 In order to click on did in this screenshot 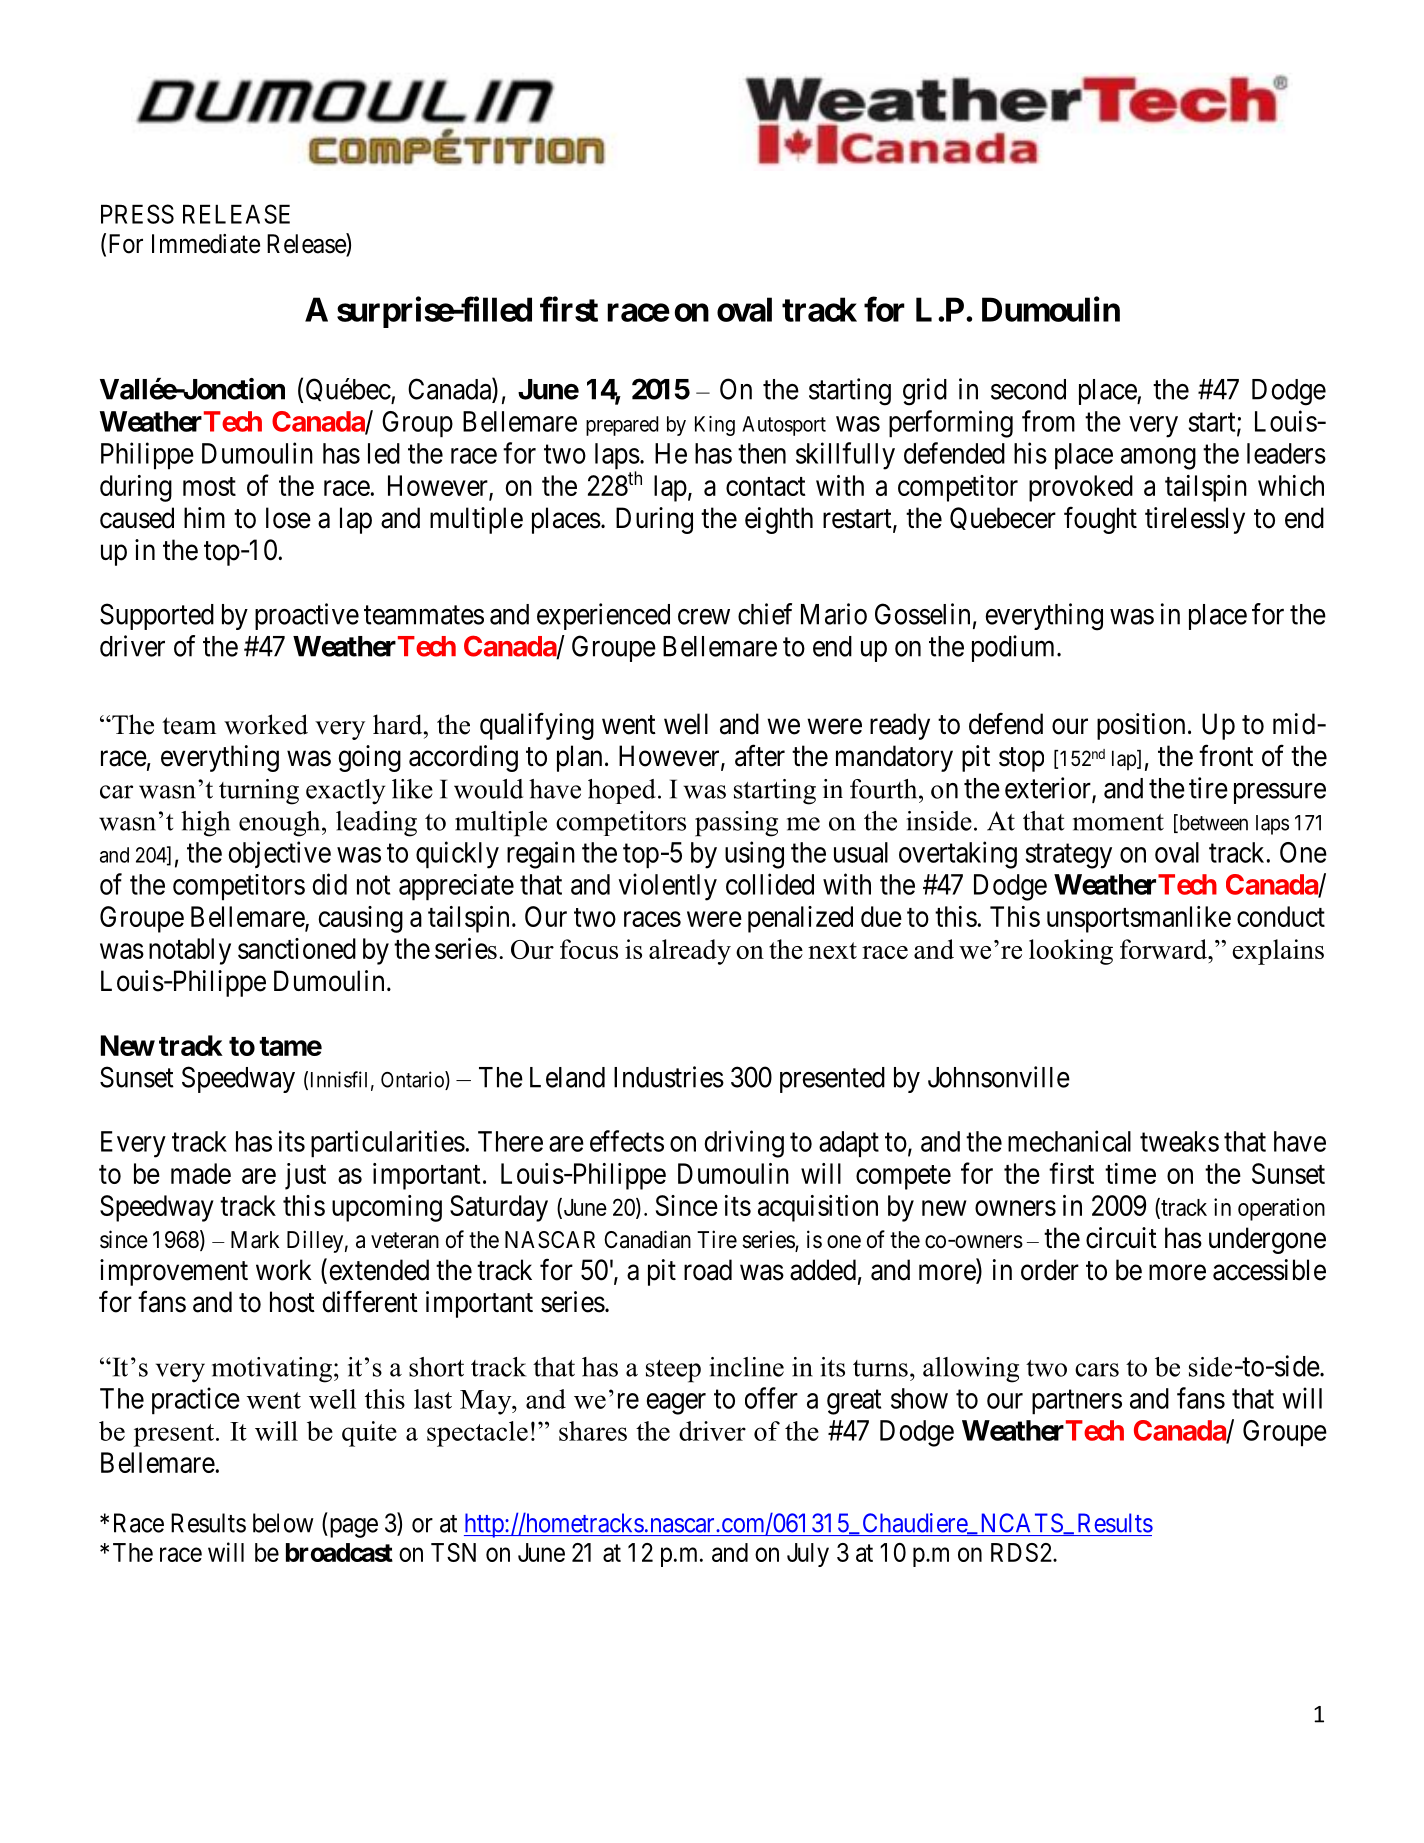, I will do `click(330, 884)`.
